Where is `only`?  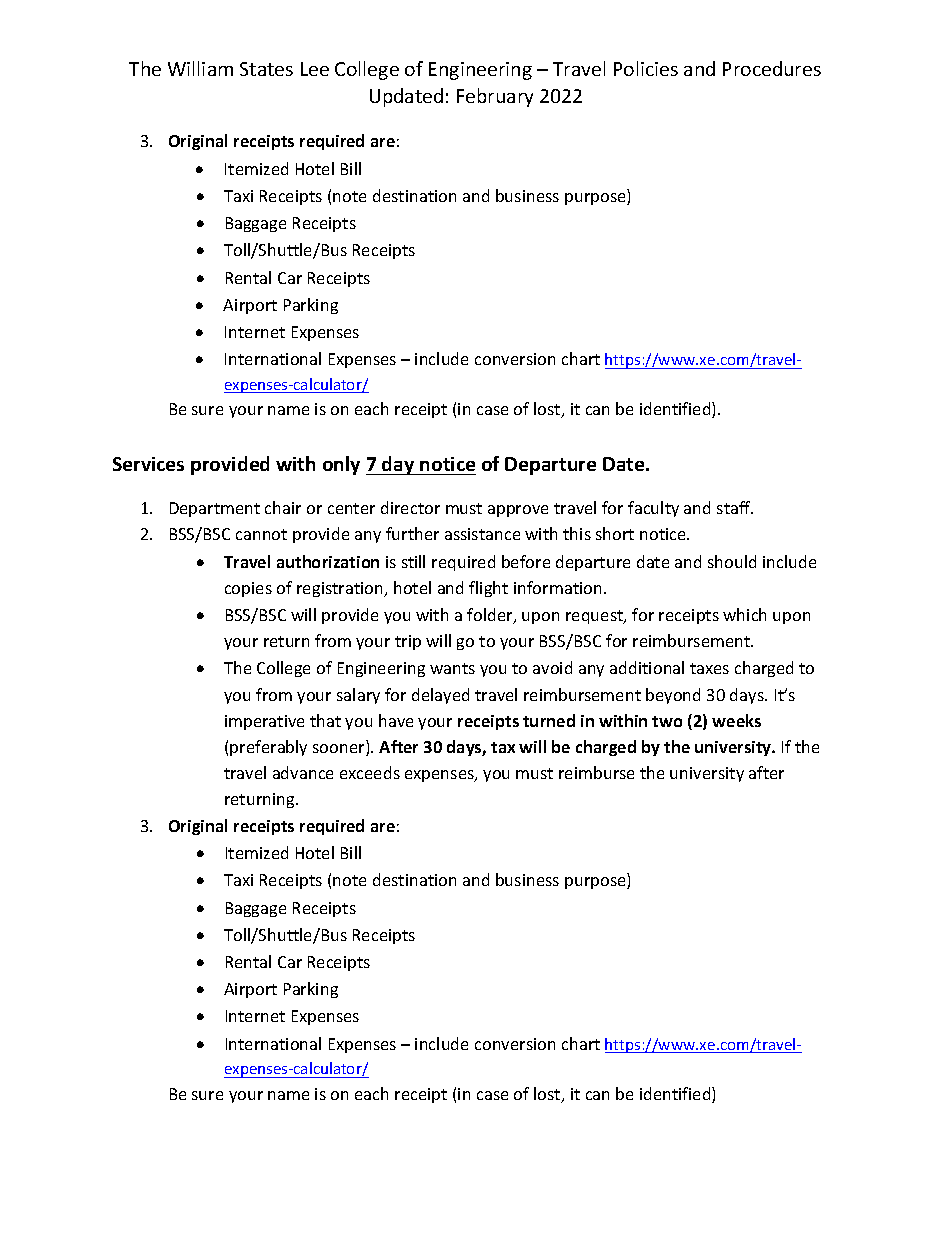 only is located at coordinates (341, 465).
